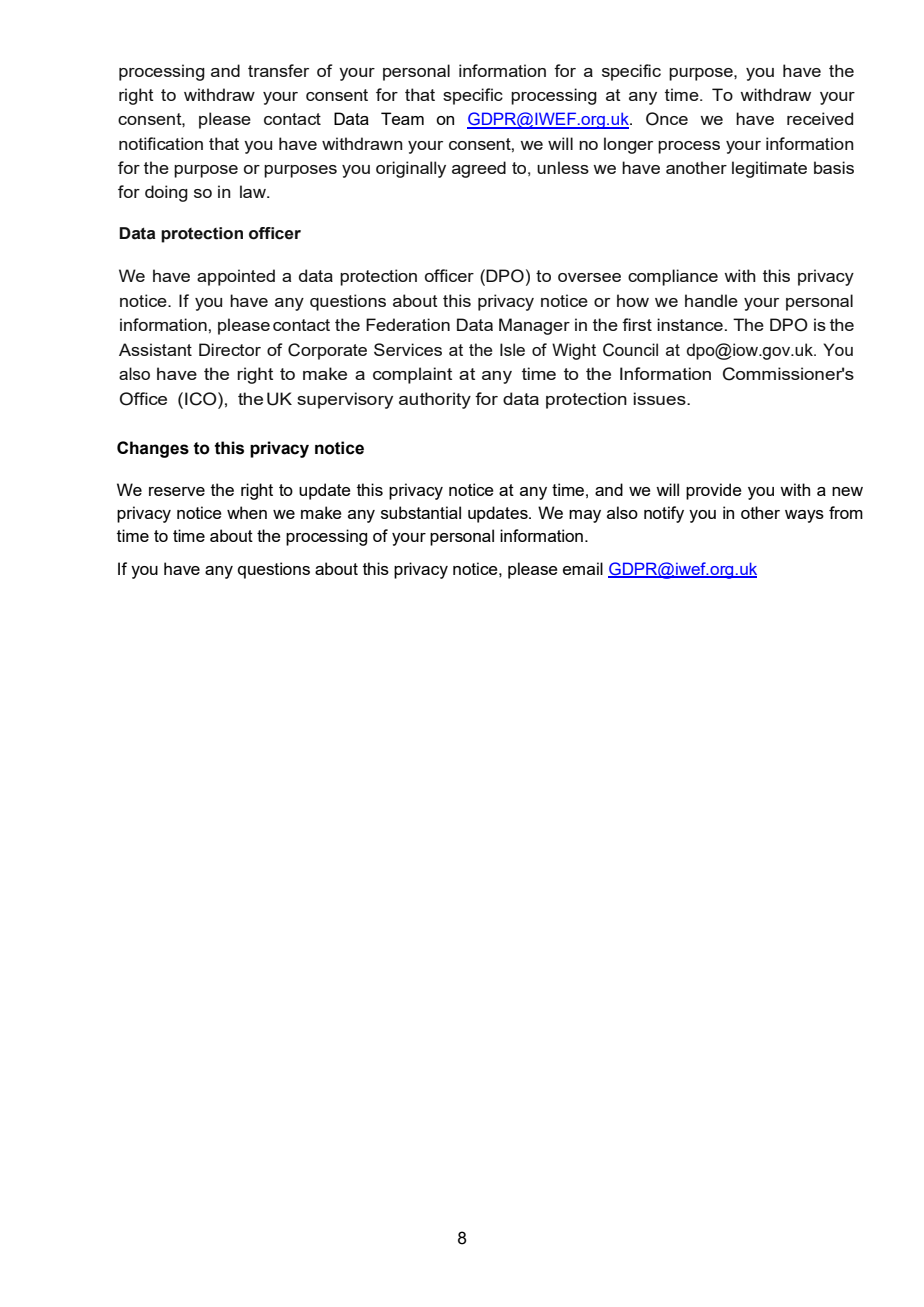 Image resolution: width=924 pixels, height=1307 pixels. I want to click on provide, so click(714, 491).
